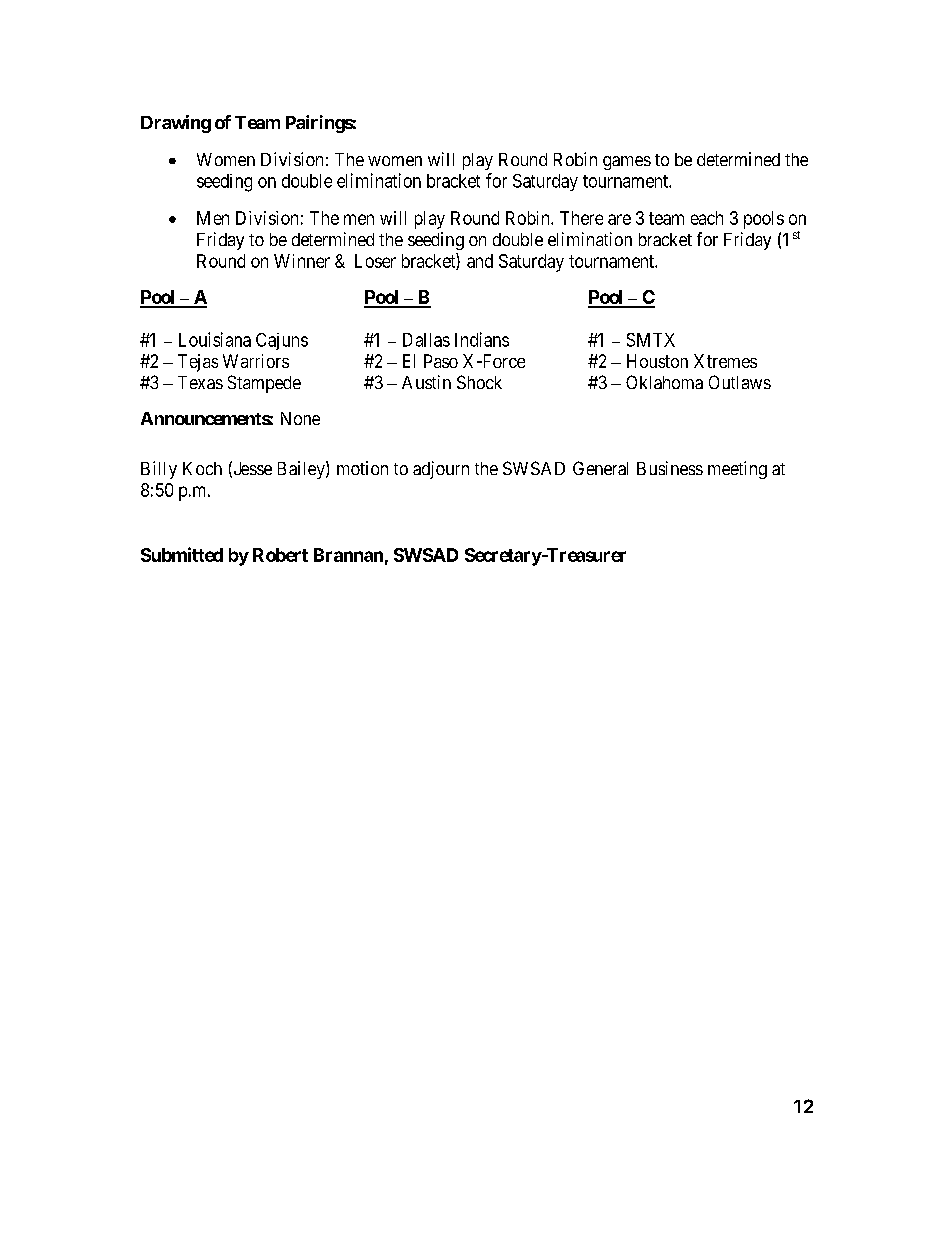 The height and width of the screenshot is (1233, 952). What do you see at coordinates (176, 124) in the screenshot?
I see `Drawing` at bounding box center [176, 124].
